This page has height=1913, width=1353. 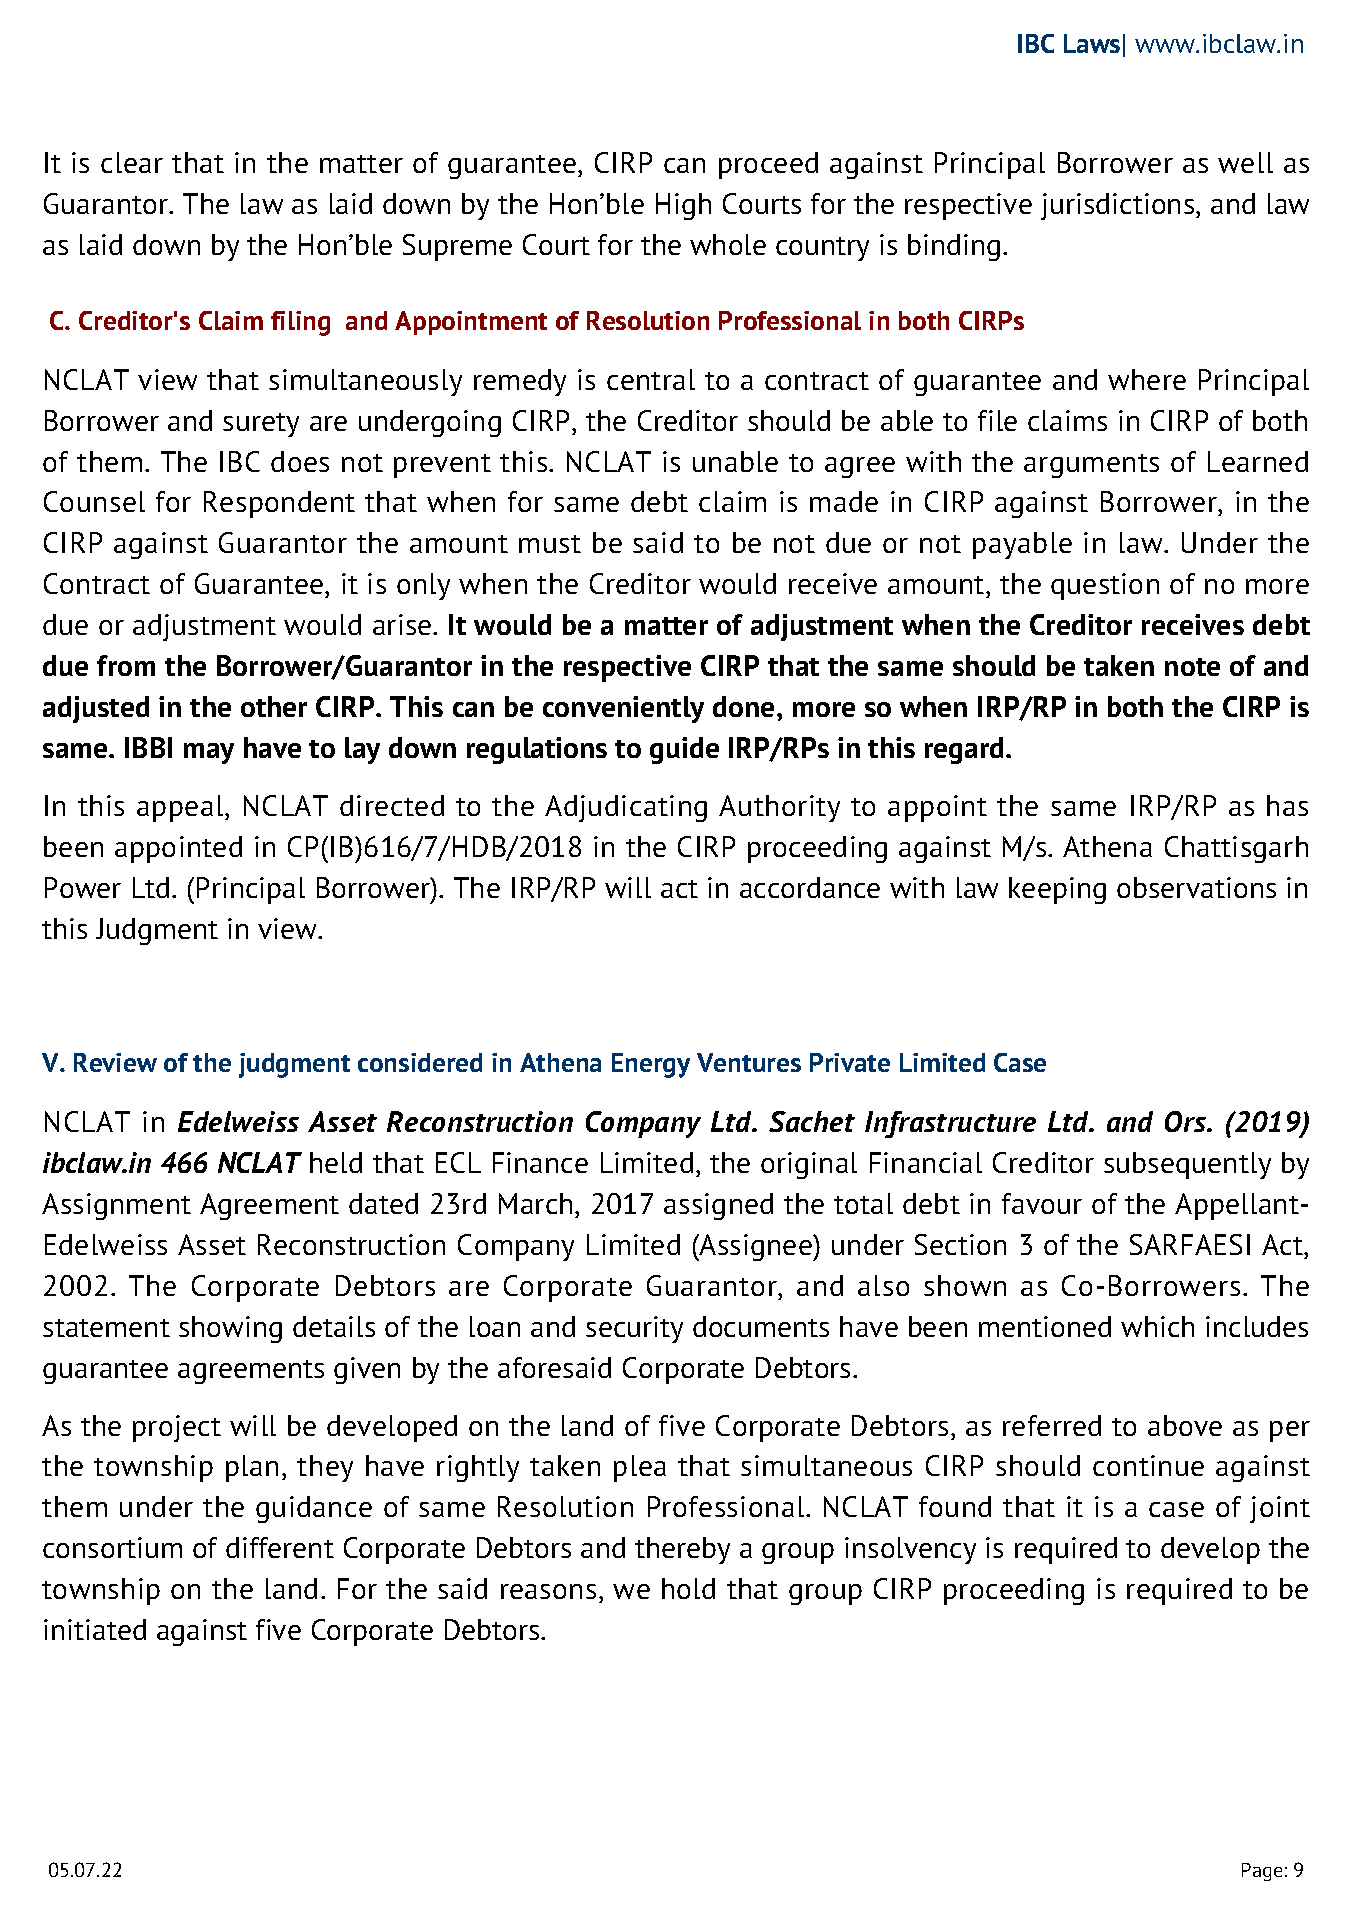 I want to click on other, so click(x=274, y=706).
